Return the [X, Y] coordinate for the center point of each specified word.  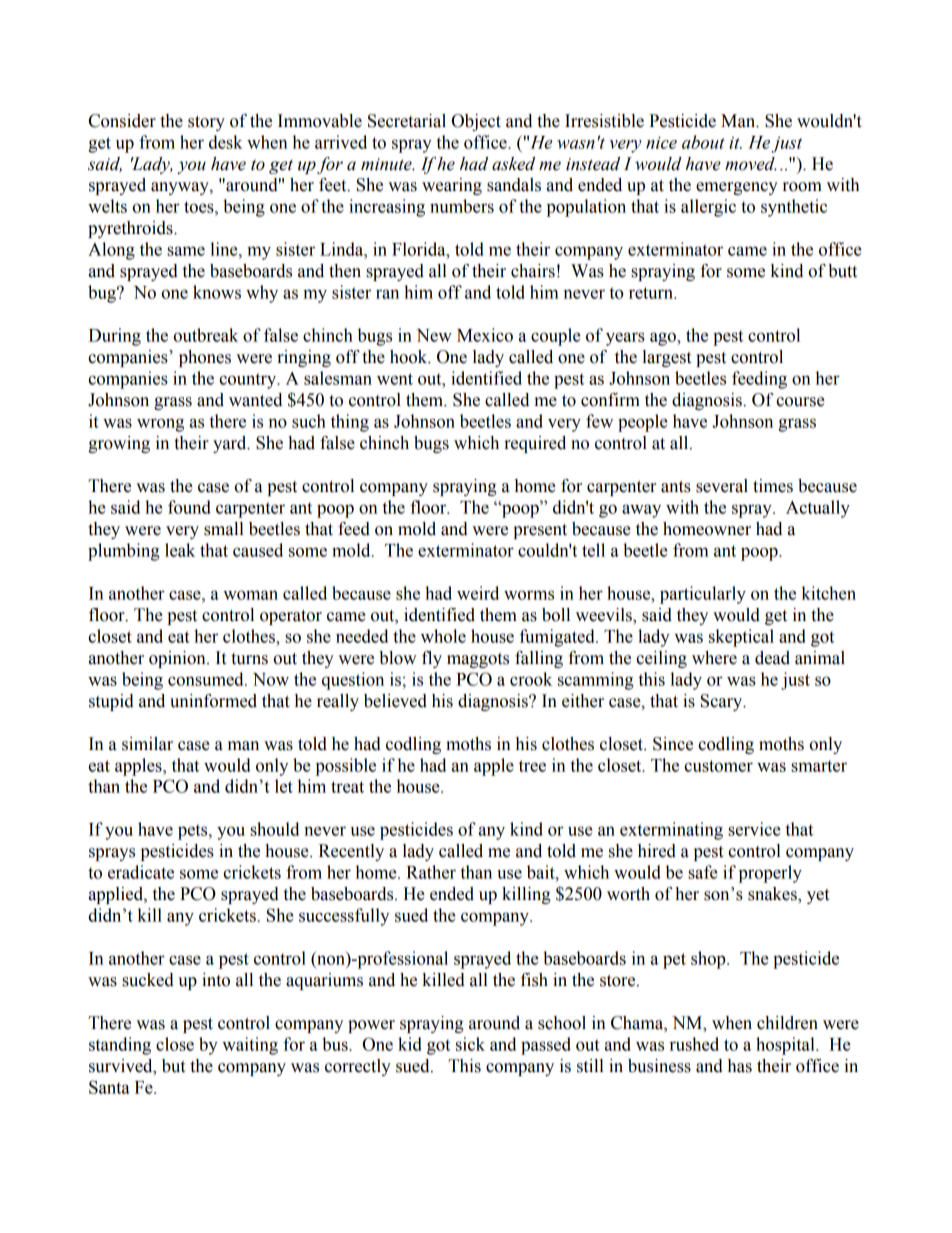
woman [250, 595]
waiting [250, 1046]
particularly [703, 595]
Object [476, 122]
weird [478, 593]
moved [751, 164]
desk [226, 142]
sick [470, 1044]
